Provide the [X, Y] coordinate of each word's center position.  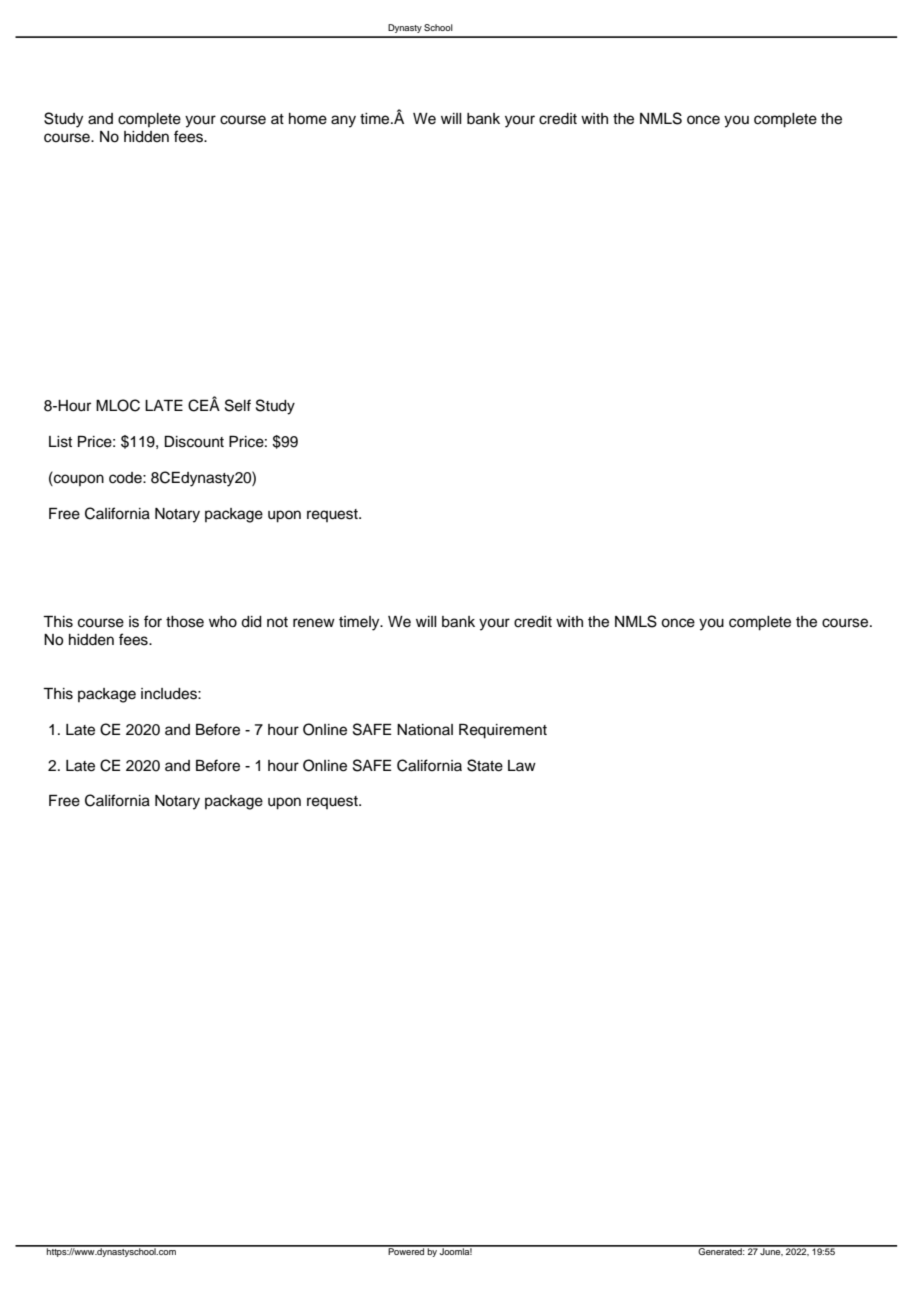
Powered [406, 1250]
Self [238, 405]
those [185, 622]
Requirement [503, 731]
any [343, 121]
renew [314, 623]
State [485, 765]
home [308, 119]
